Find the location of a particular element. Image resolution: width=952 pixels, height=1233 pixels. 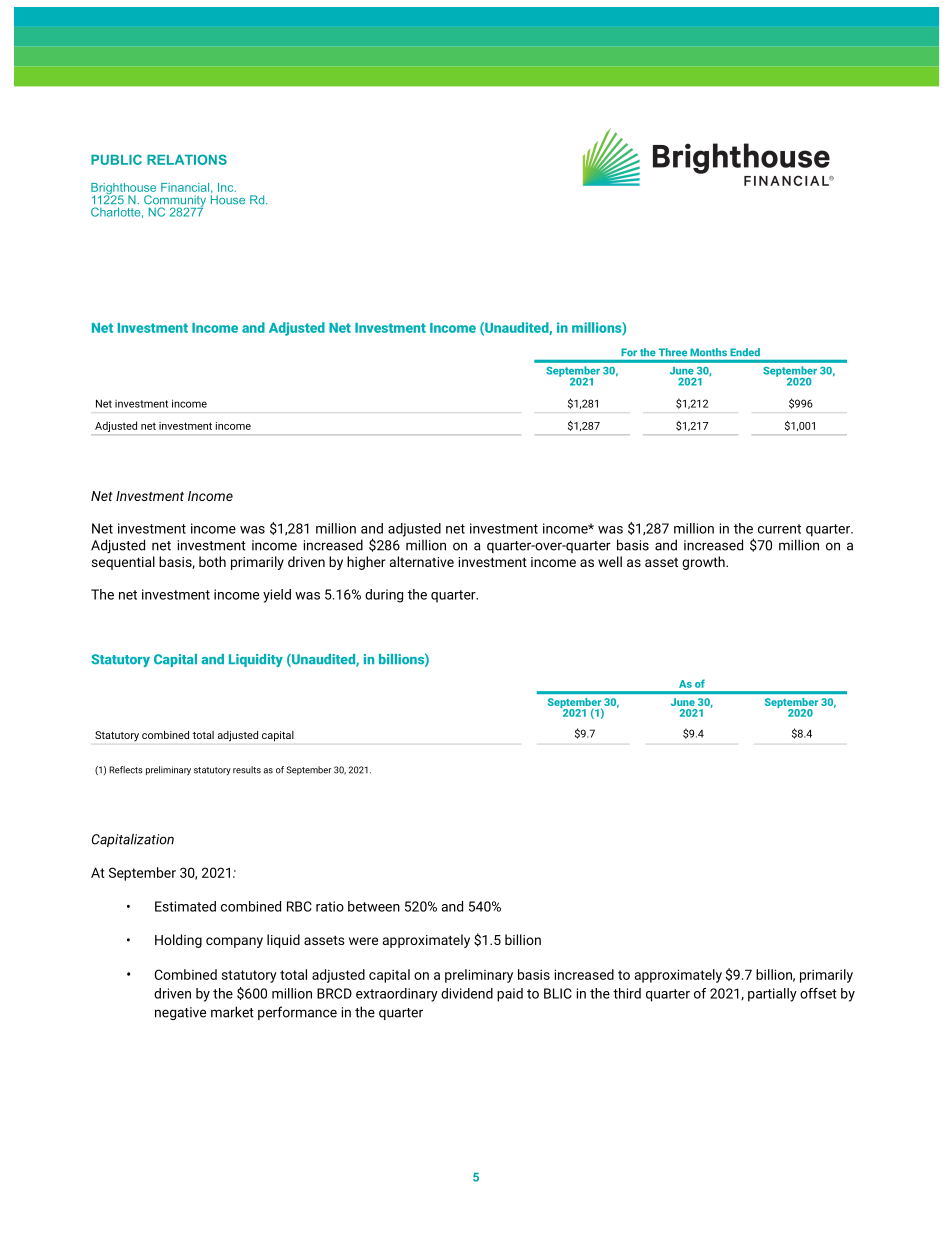

partially is located at coordinates (772, 995).
